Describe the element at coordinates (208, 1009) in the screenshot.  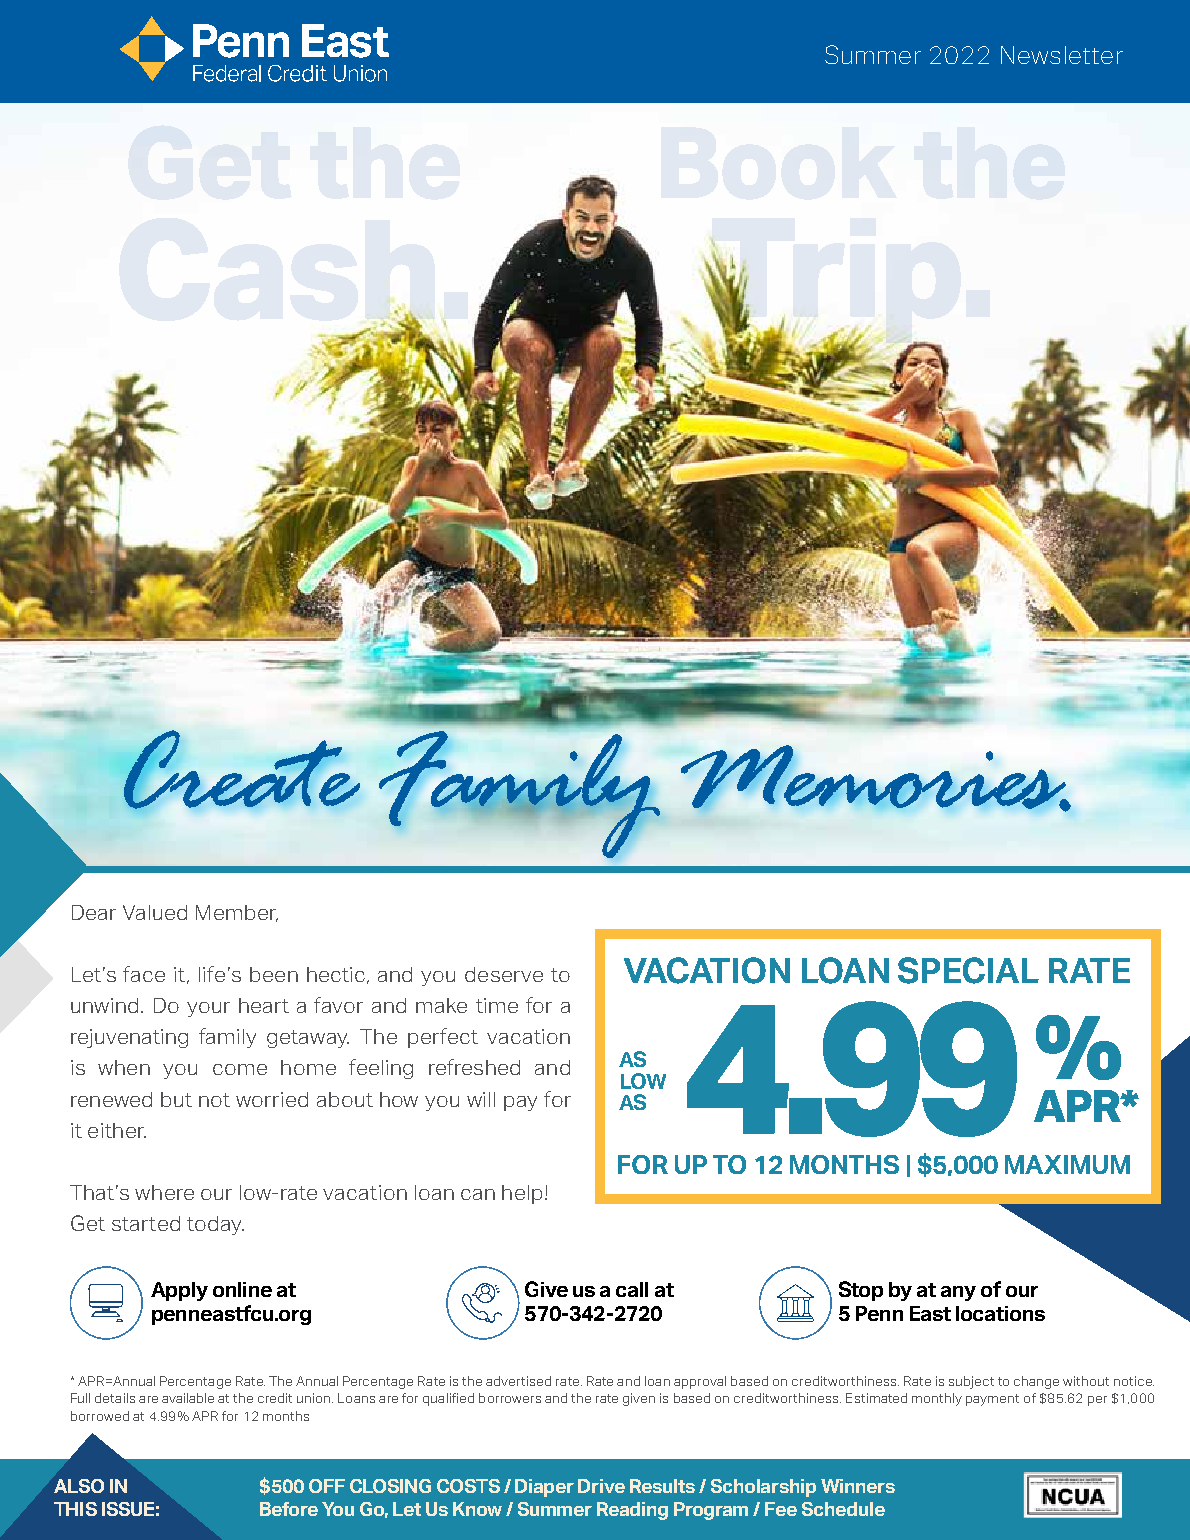
I see `your` at that location.
